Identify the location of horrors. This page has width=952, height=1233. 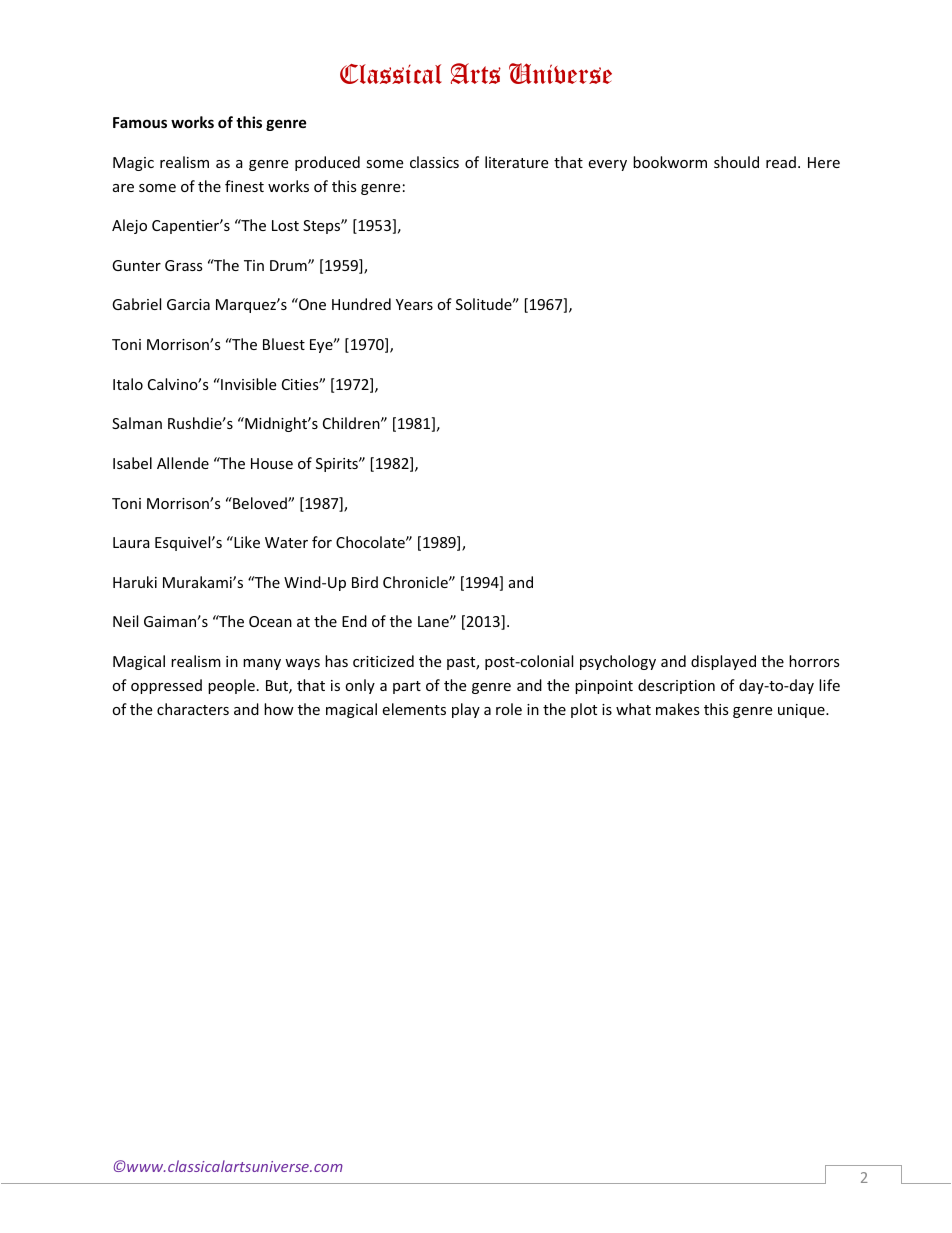
(814, 661).
